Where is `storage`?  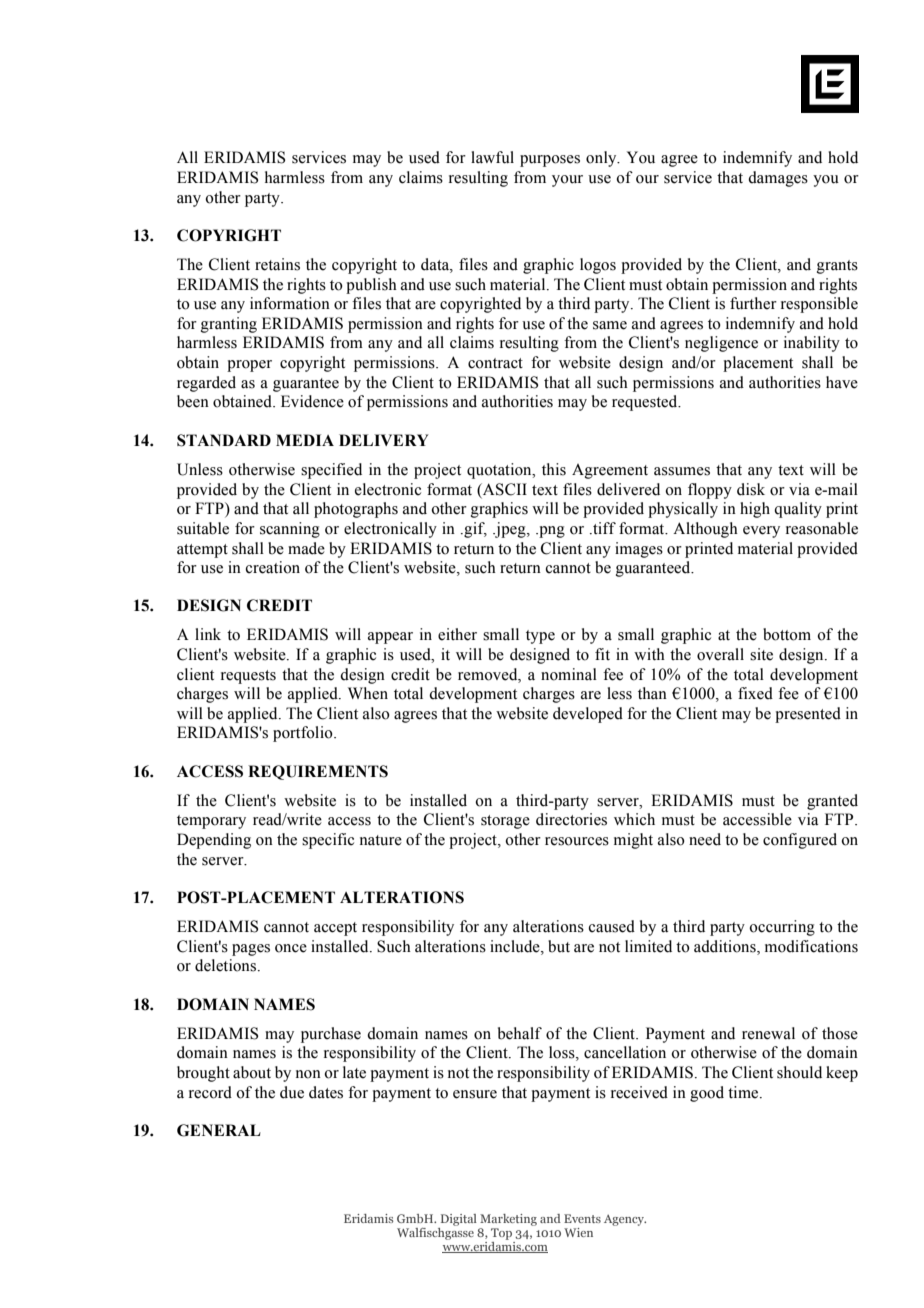
storage is located at coordinates (505, 822).
